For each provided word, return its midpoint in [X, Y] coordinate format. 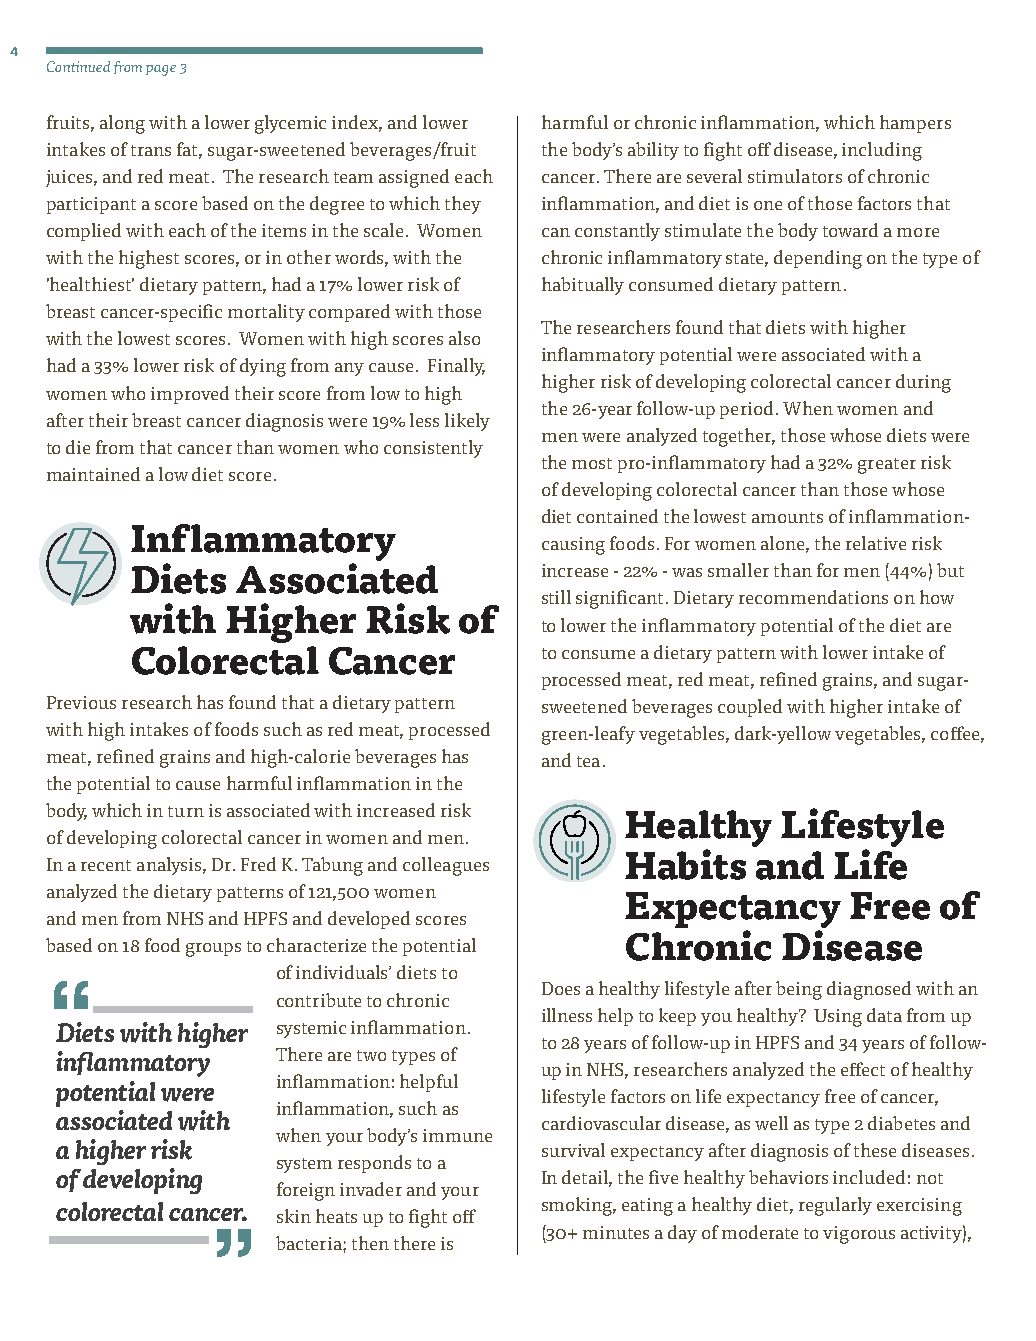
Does [561, 988]
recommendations [813, 597]
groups [213, 950]
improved [190, 395]
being [799, 990]
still [556, 597]
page [161, 70]
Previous [81, 702]
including [882, 151]
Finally [456, 367]
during [923, 383]
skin [294, 1216]
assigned [414, 178]
